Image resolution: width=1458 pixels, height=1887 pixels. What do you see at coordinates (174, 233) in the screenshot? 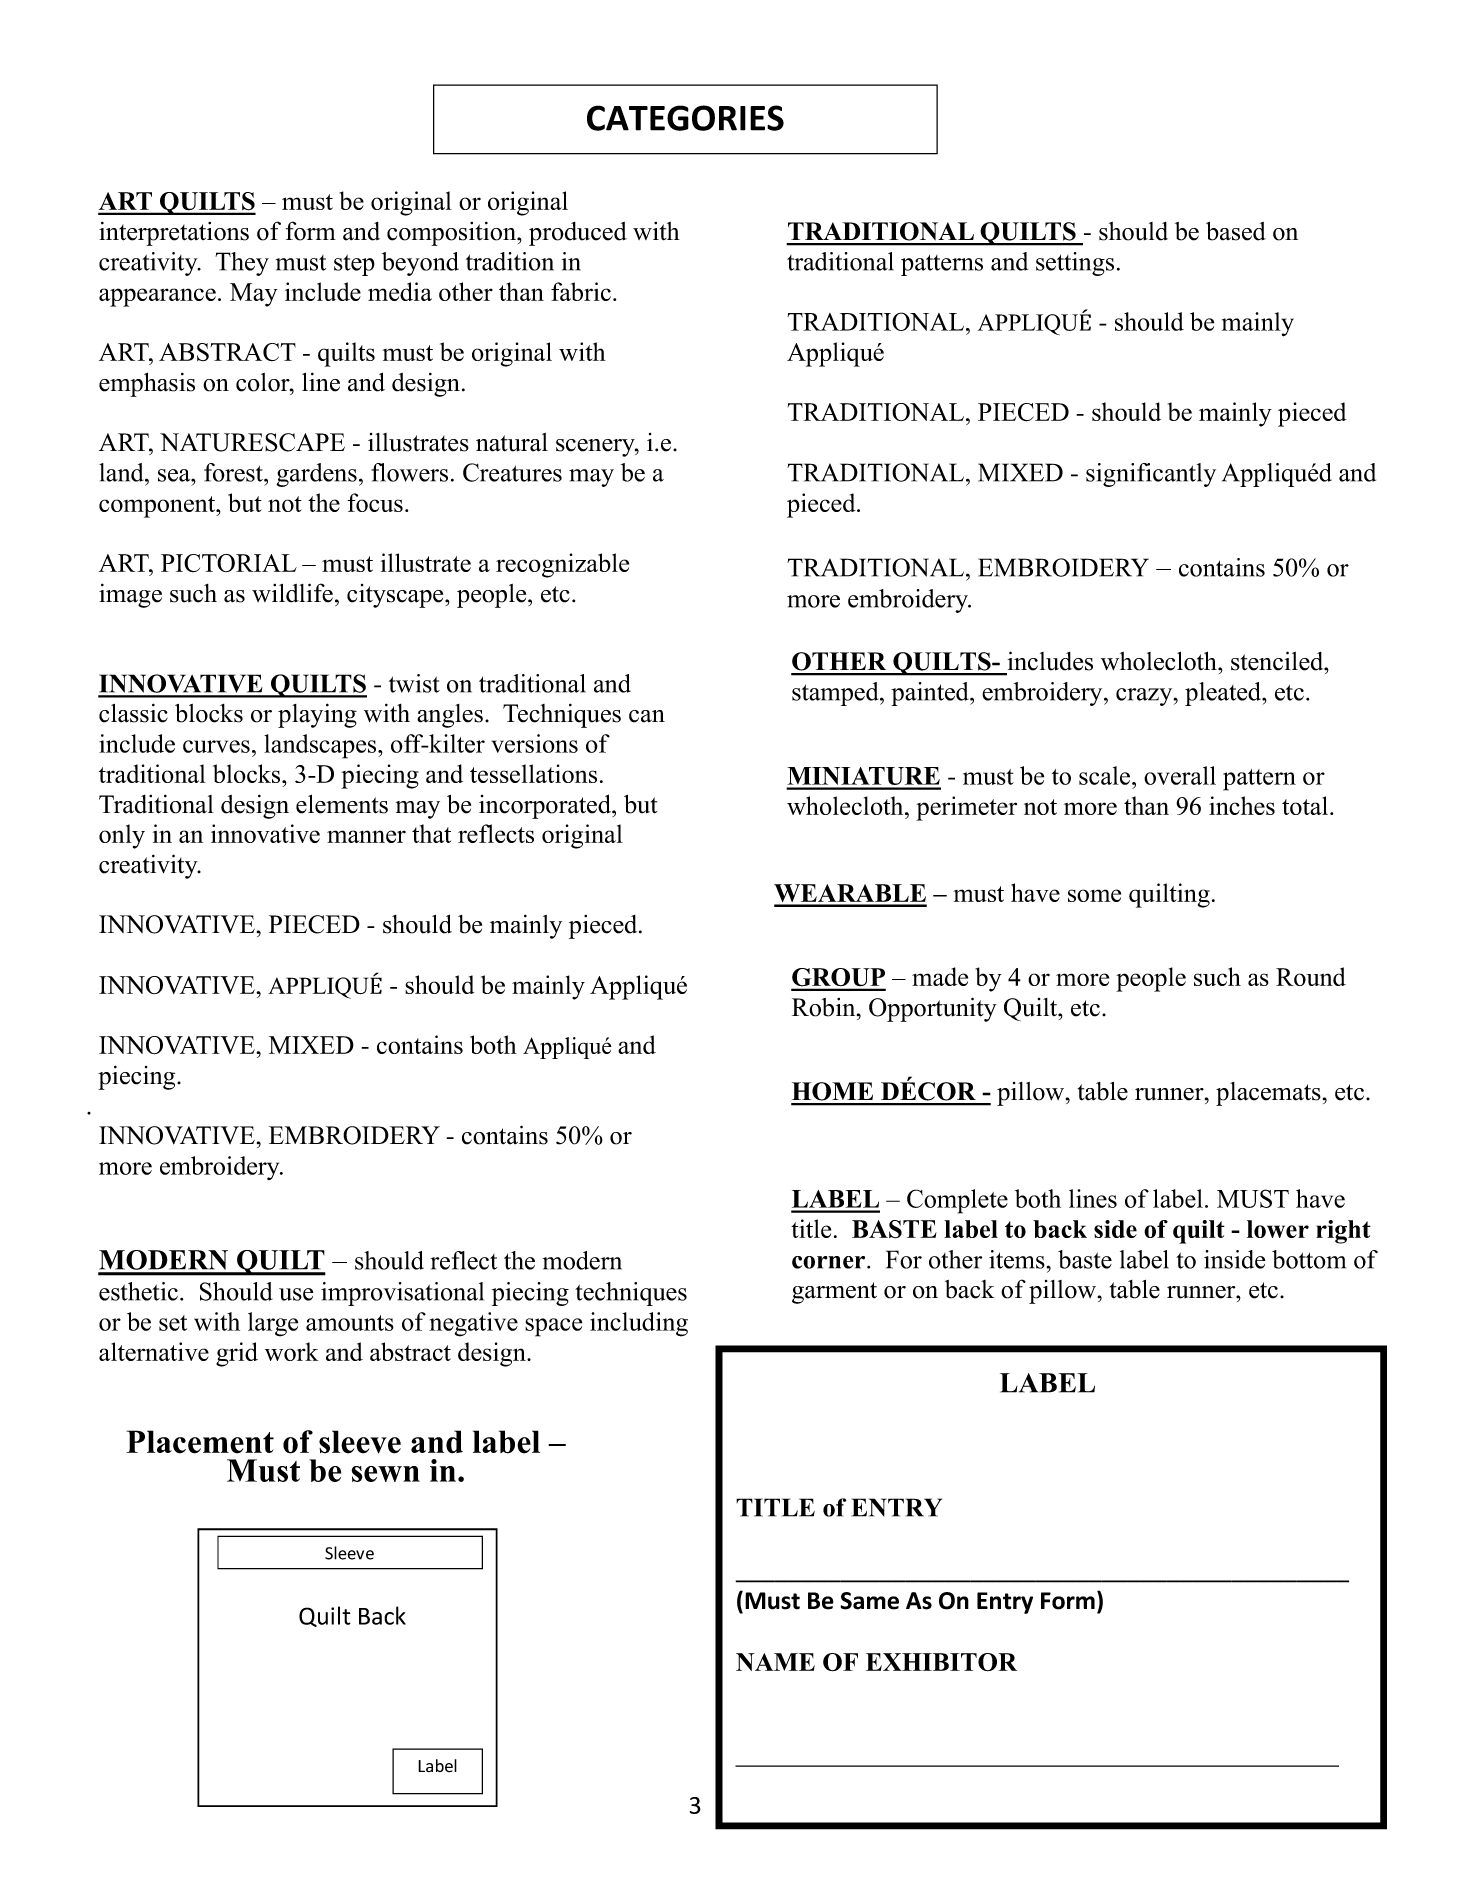
I see `interpretations` at bounding box center [174, 233].
